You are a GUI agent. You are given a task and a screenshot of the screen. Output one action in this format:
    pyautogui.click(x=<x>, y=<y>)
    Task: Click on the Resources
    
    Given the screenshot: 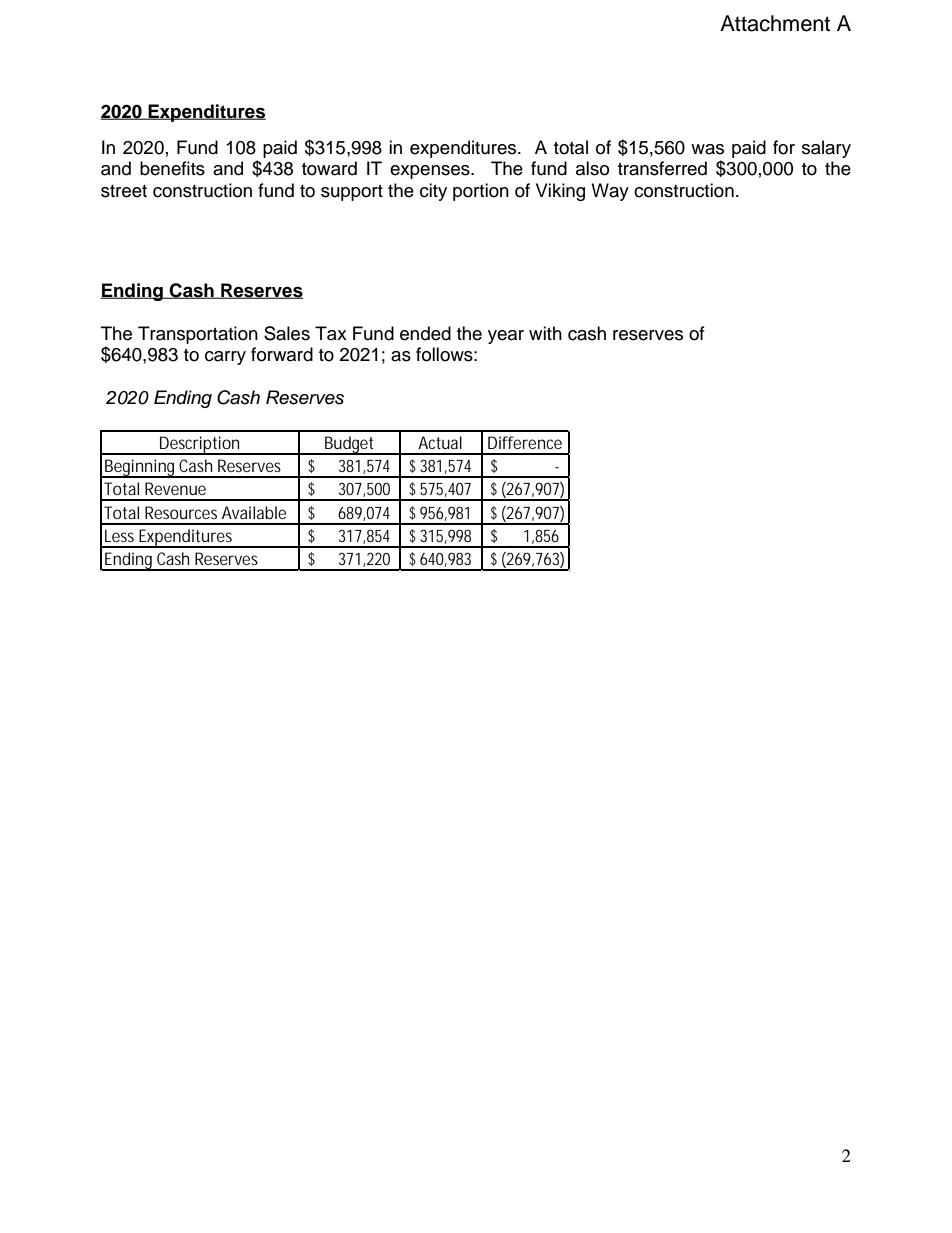 What is the action you would take?
    pyautogui.click(x=181, y=512)
